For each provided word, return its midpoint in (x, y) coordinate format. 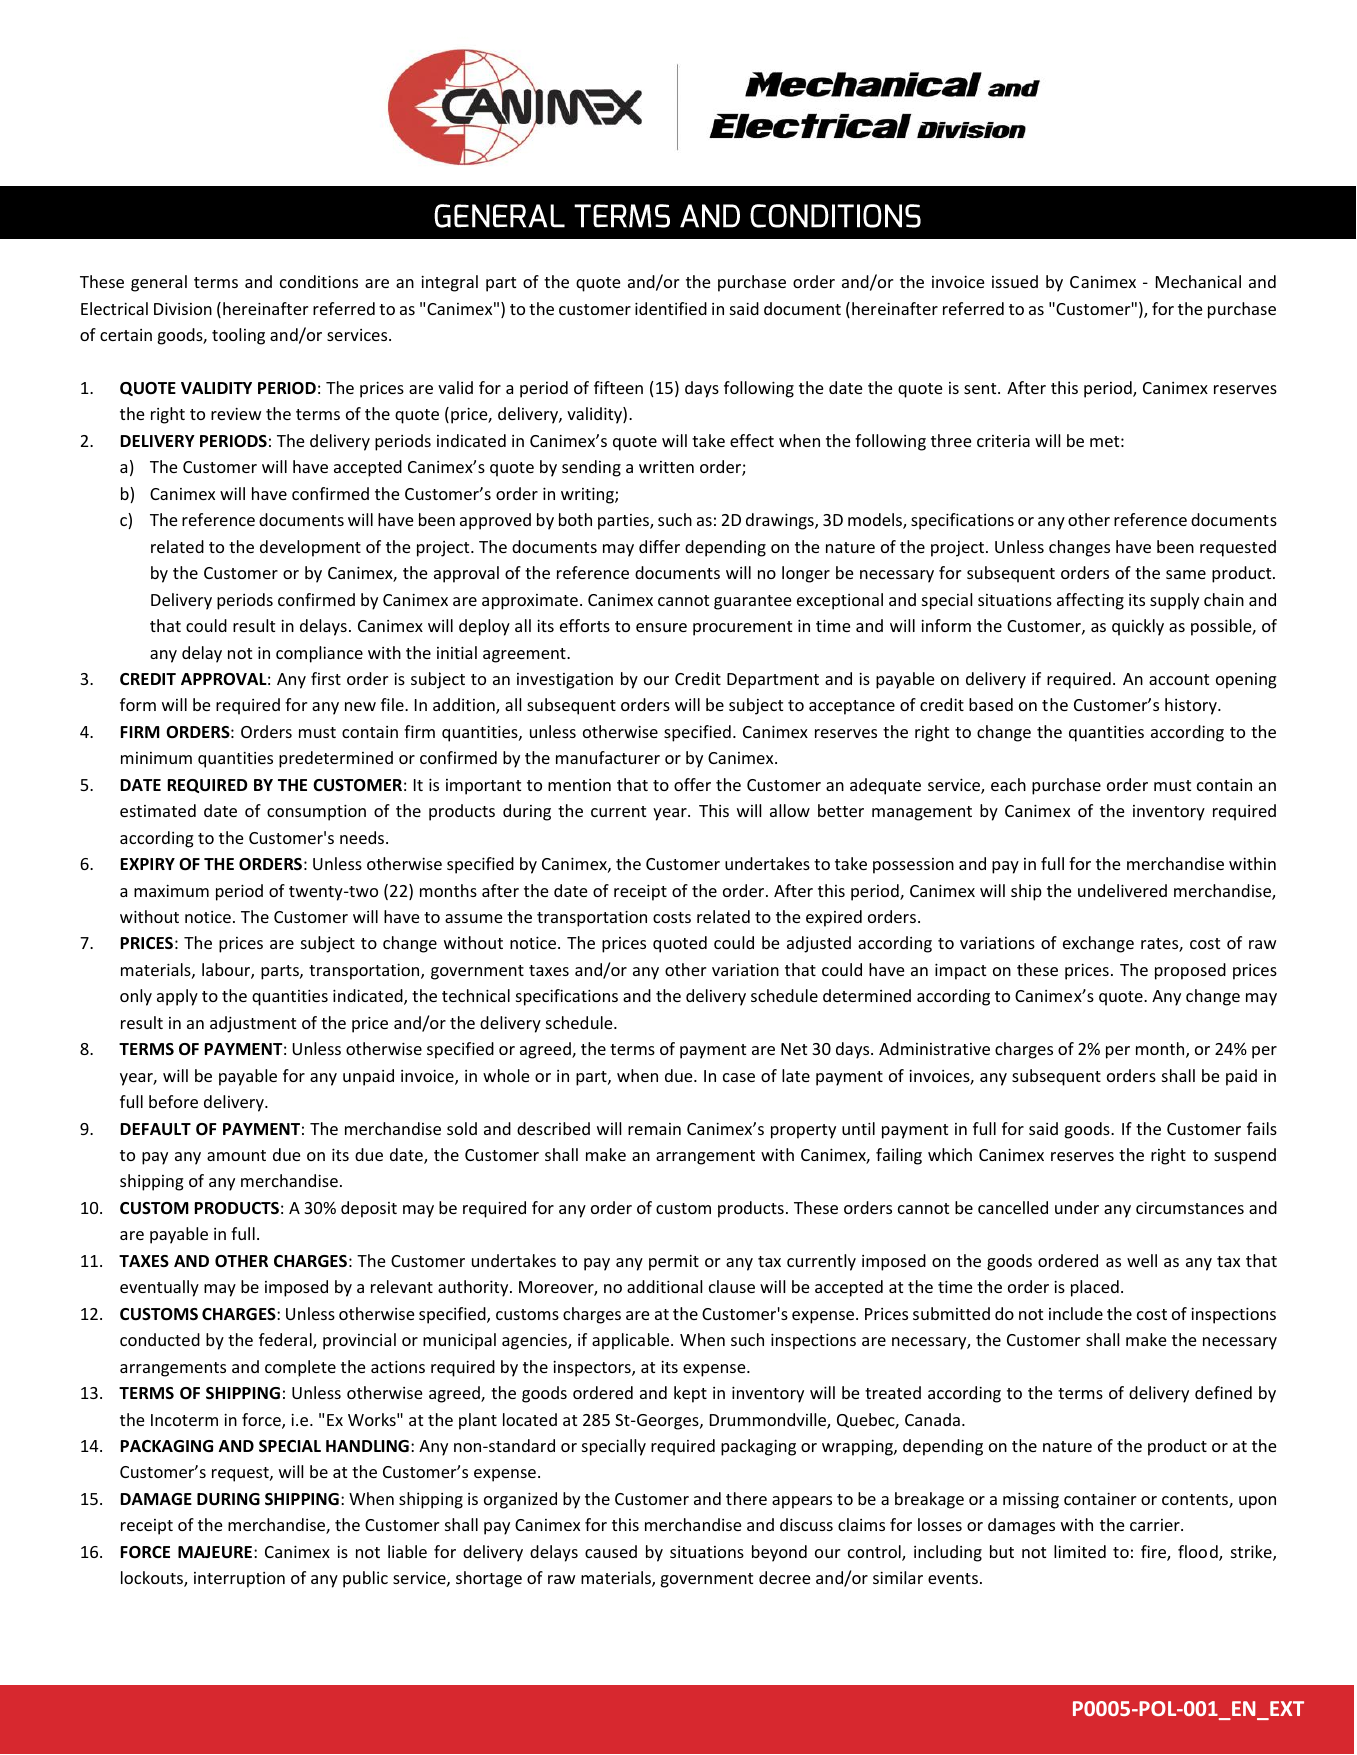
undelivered (1122, 890)
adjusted (819, 944)
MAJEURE (215, 1552)
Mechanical (1198, 281)
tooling (238, 336)
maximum (171, 890)
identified (671, 308)
